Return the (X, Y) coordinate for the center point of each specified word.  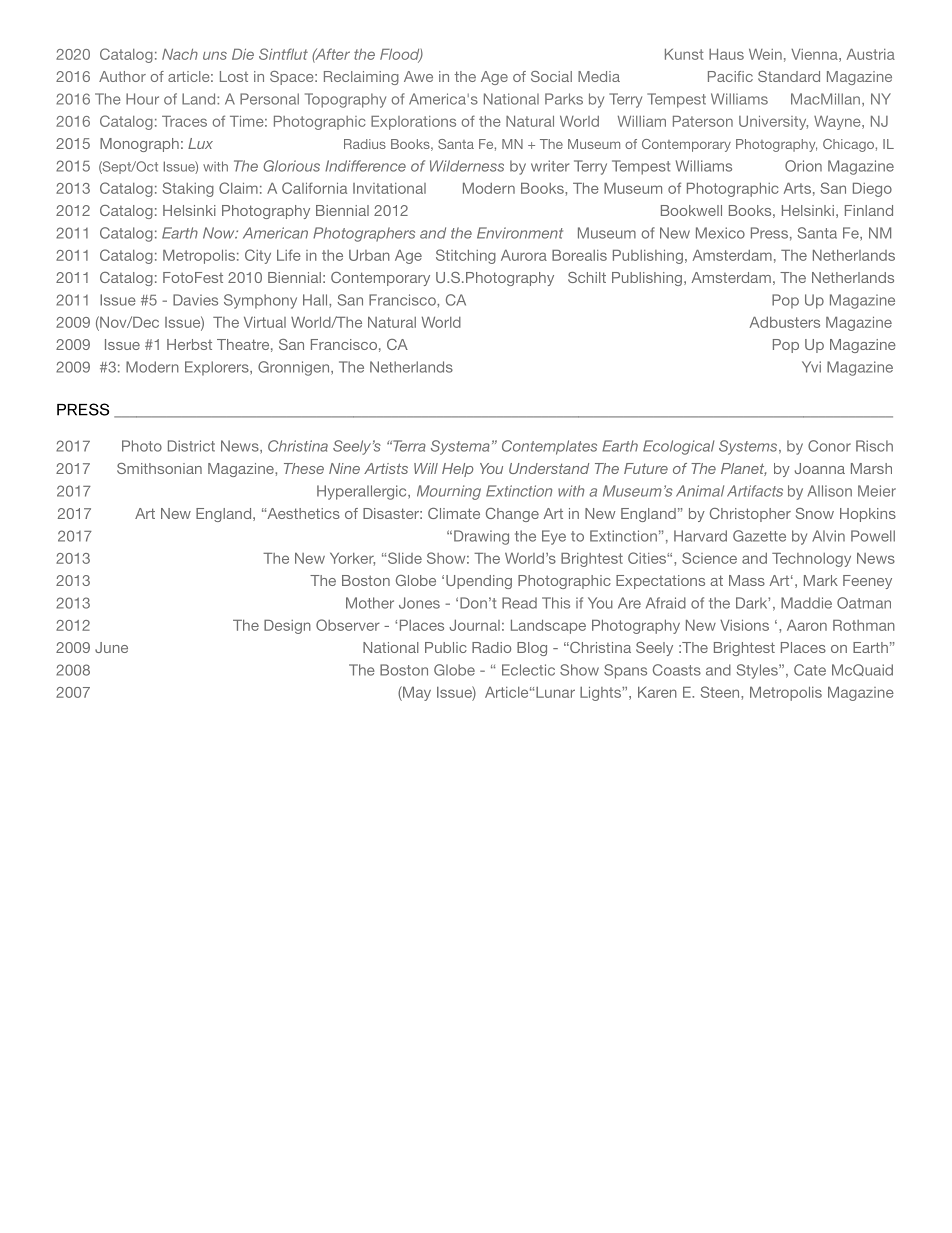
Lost (234, 76)
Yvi (811, 367)
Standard (789, 76)
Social (551, 76)
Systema (460, 447)
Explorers (218, 368)
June (111, 647)
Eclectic (528, 670)
